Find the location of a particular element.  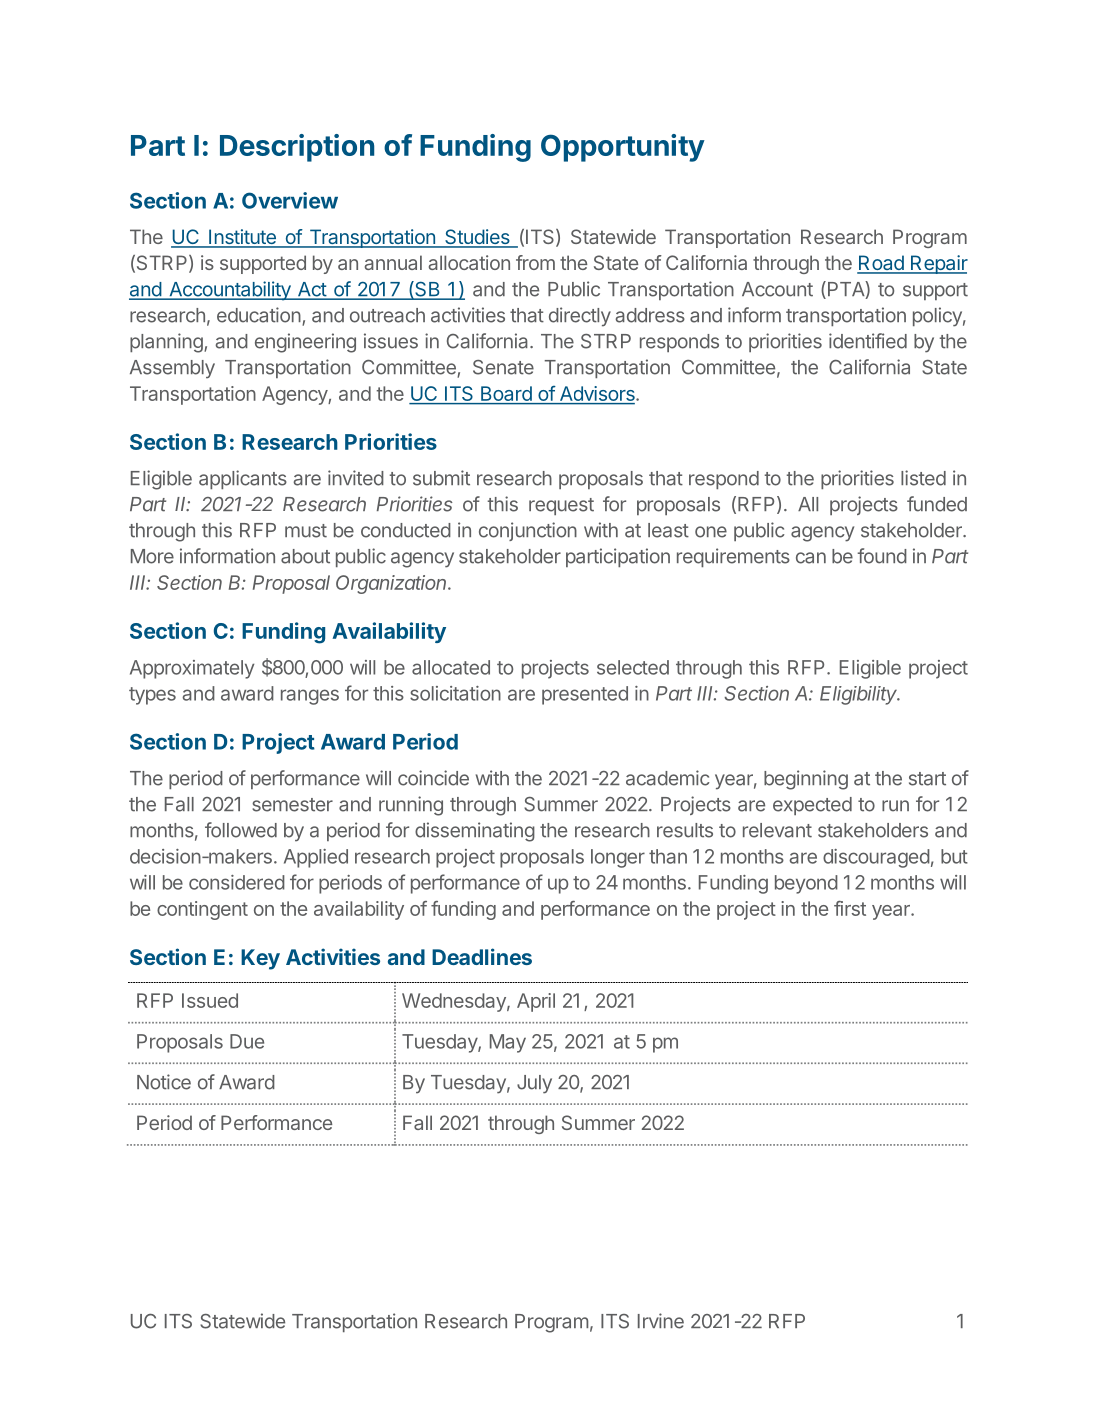

Overview is located at coordinates (290, 200).
